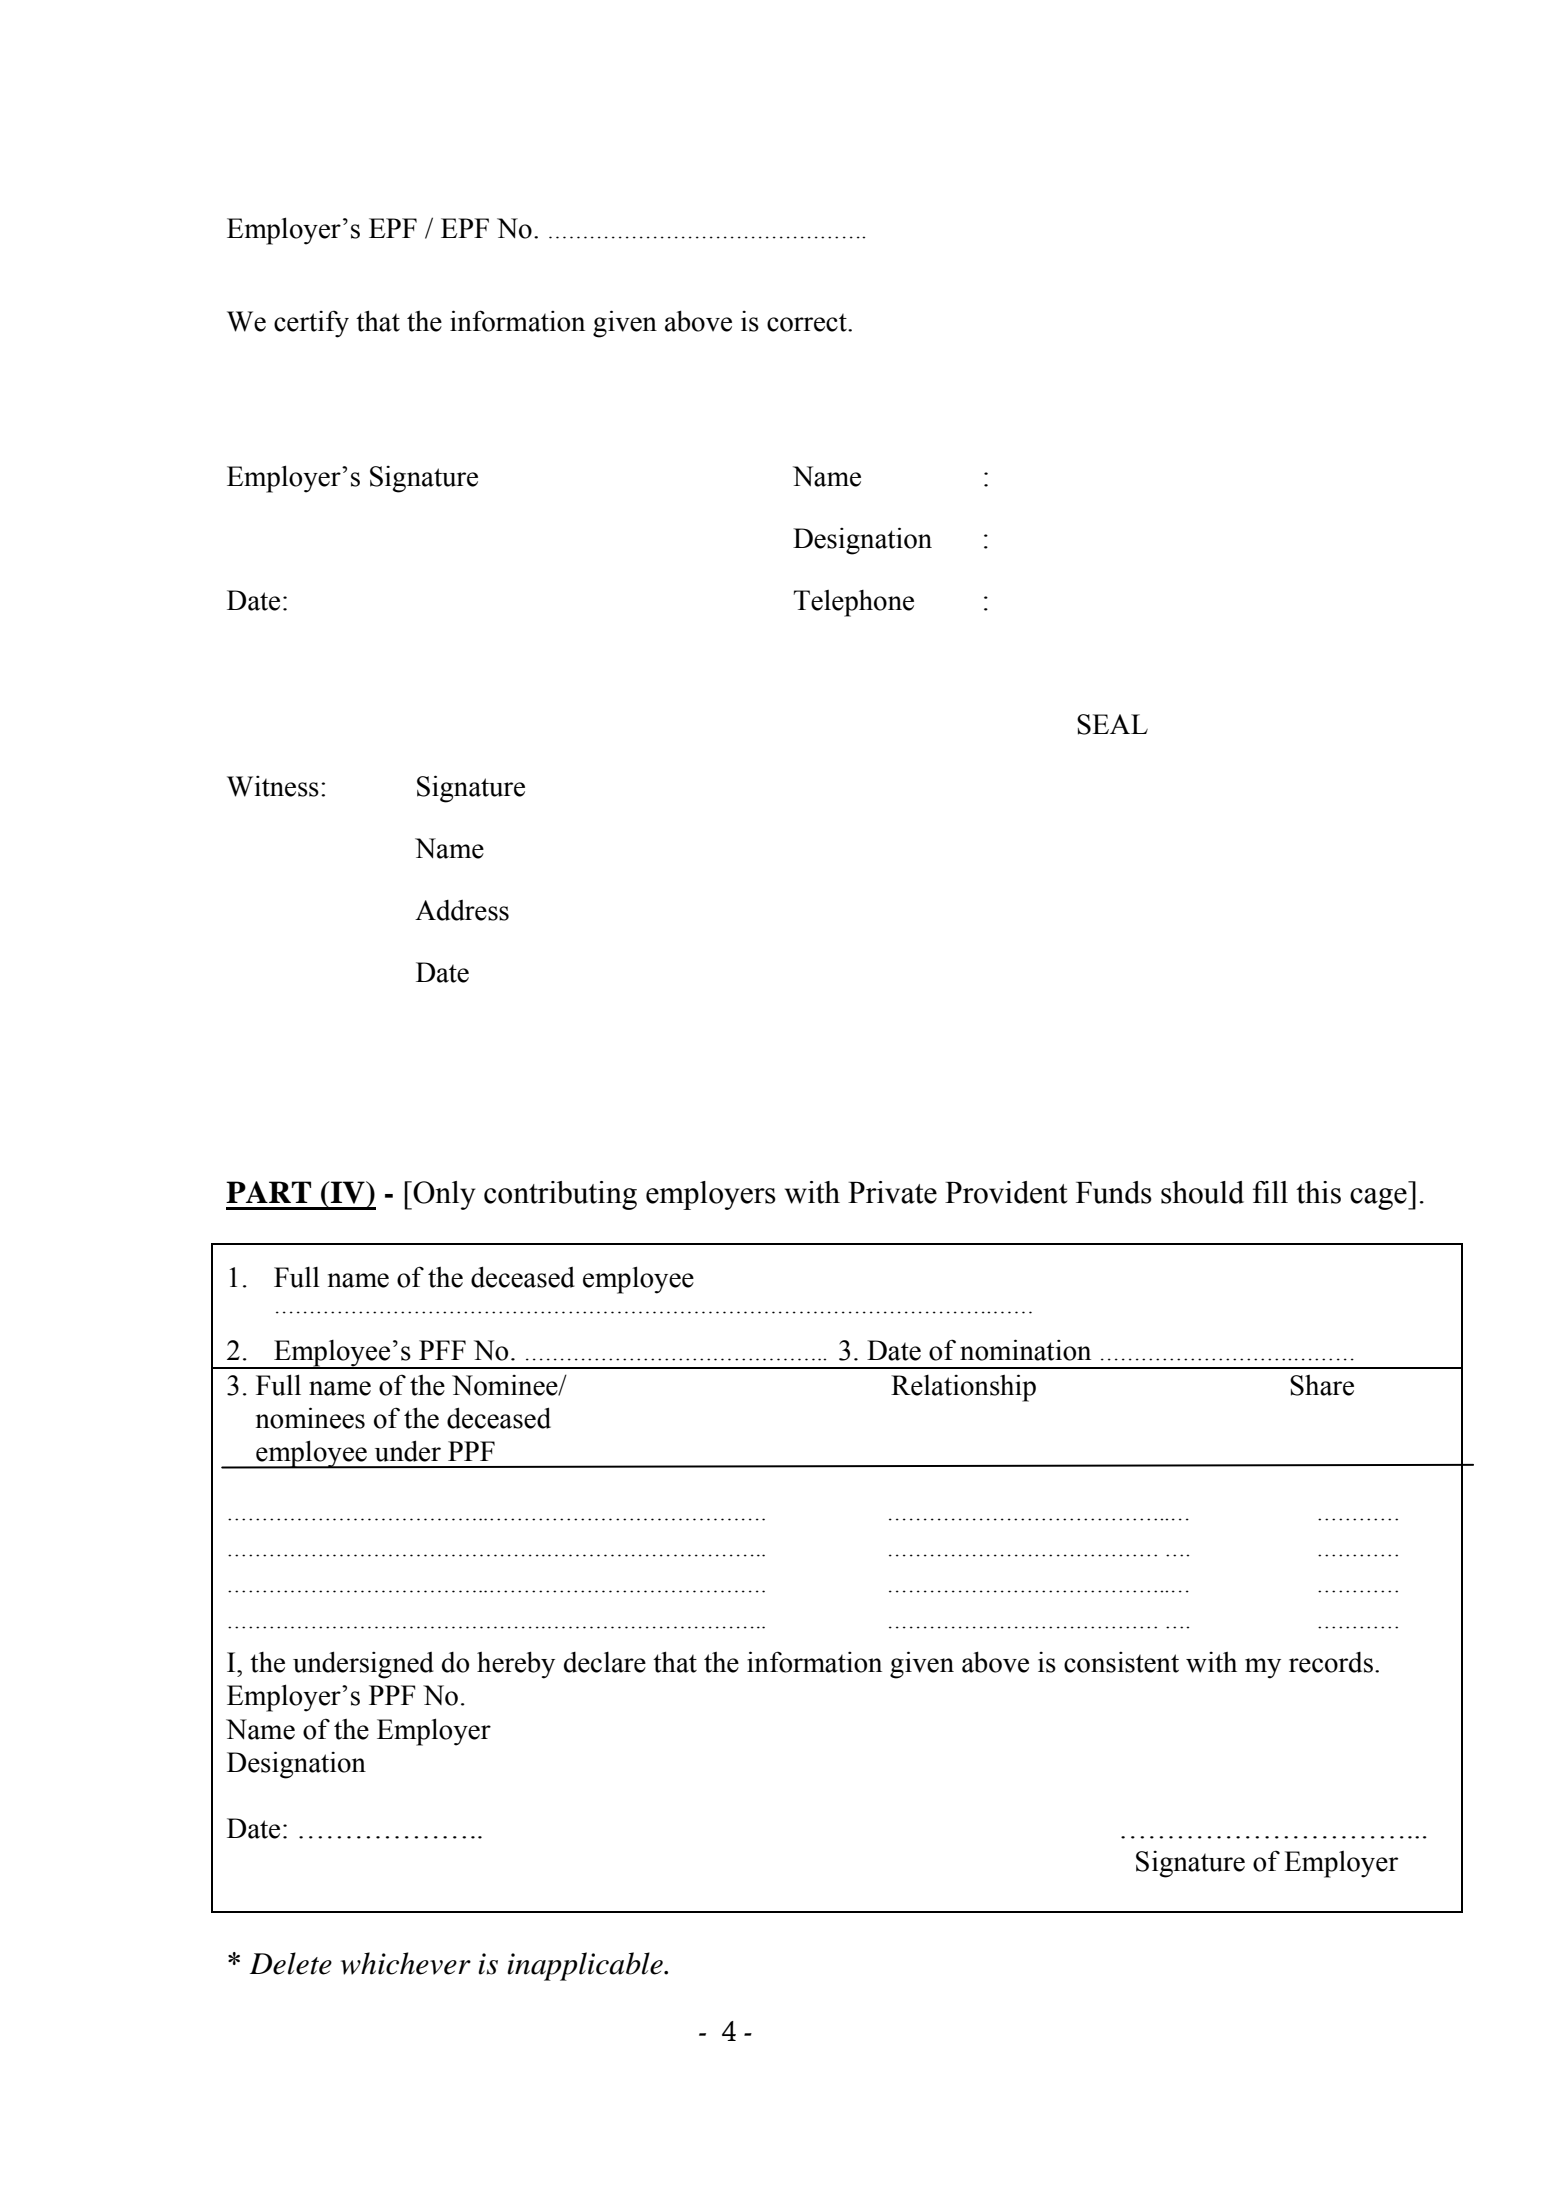 This page has width=1561, height=2208. I want to click on SEAL, so click(1112, 724).
